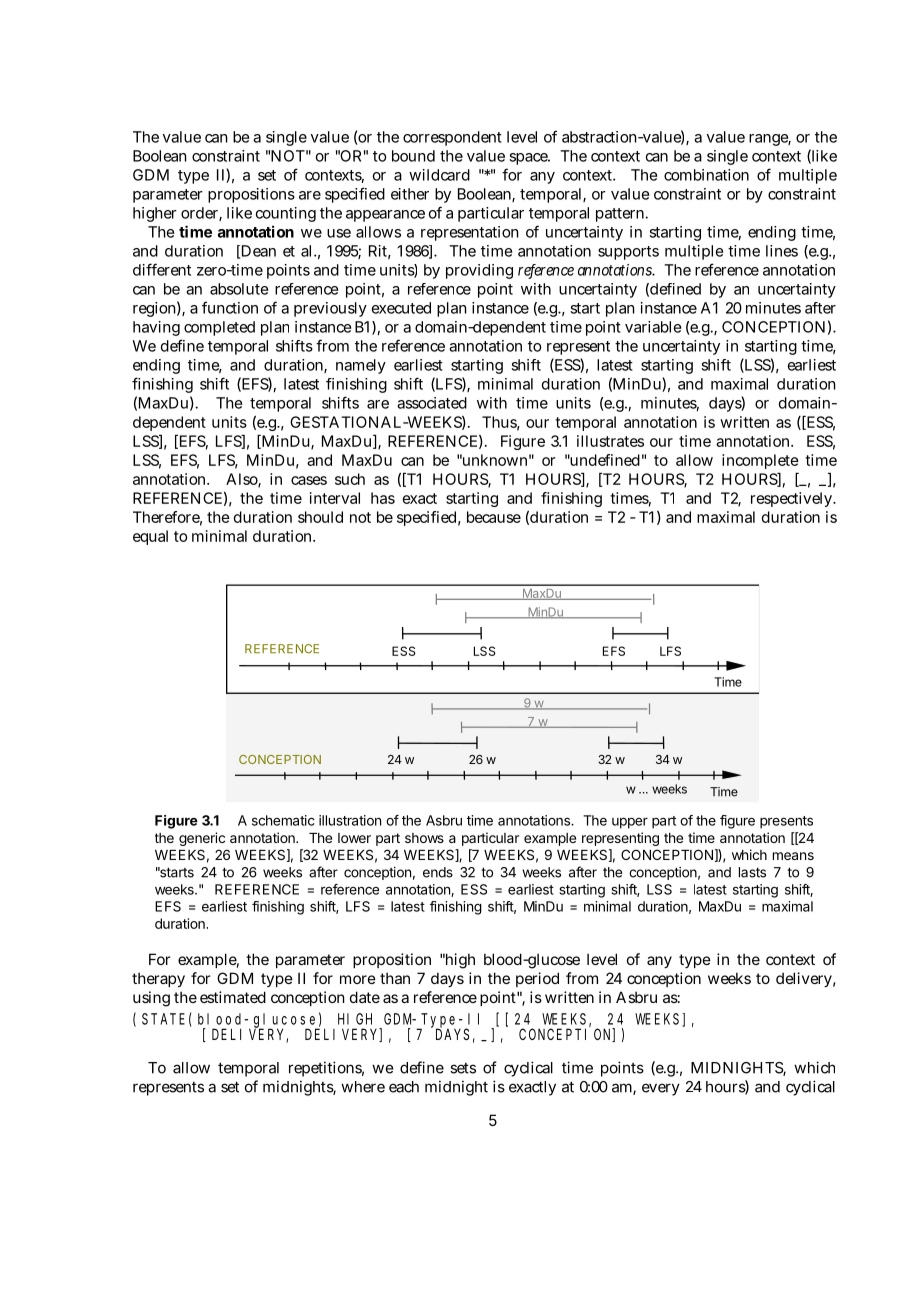 The image size is (924, 1308). I want to click on incomplete, so click(760, 461).
